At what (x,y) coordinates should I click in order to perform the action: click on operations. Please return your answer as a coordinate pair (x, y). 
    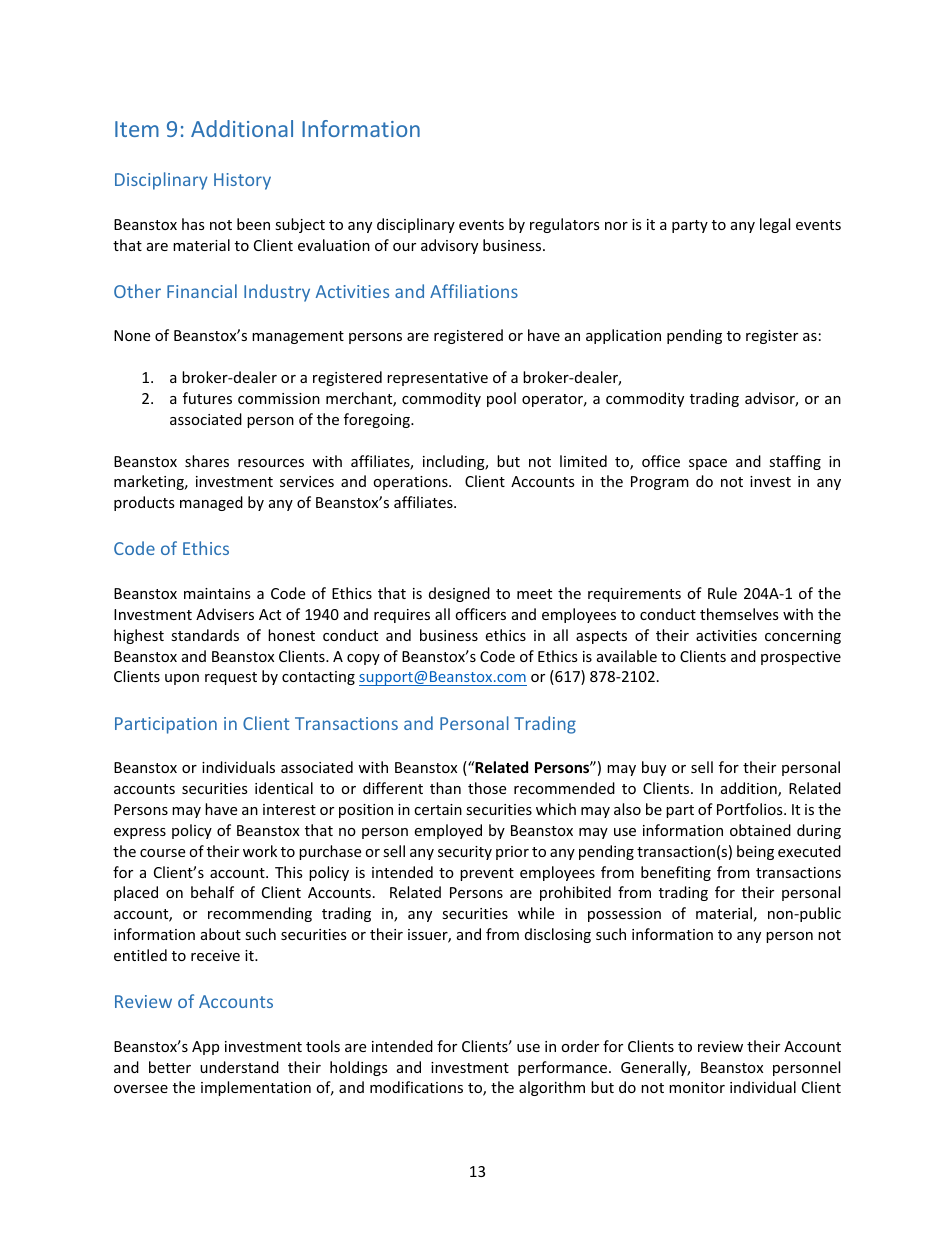
    Looking at the image, I should click on (411, 483).
